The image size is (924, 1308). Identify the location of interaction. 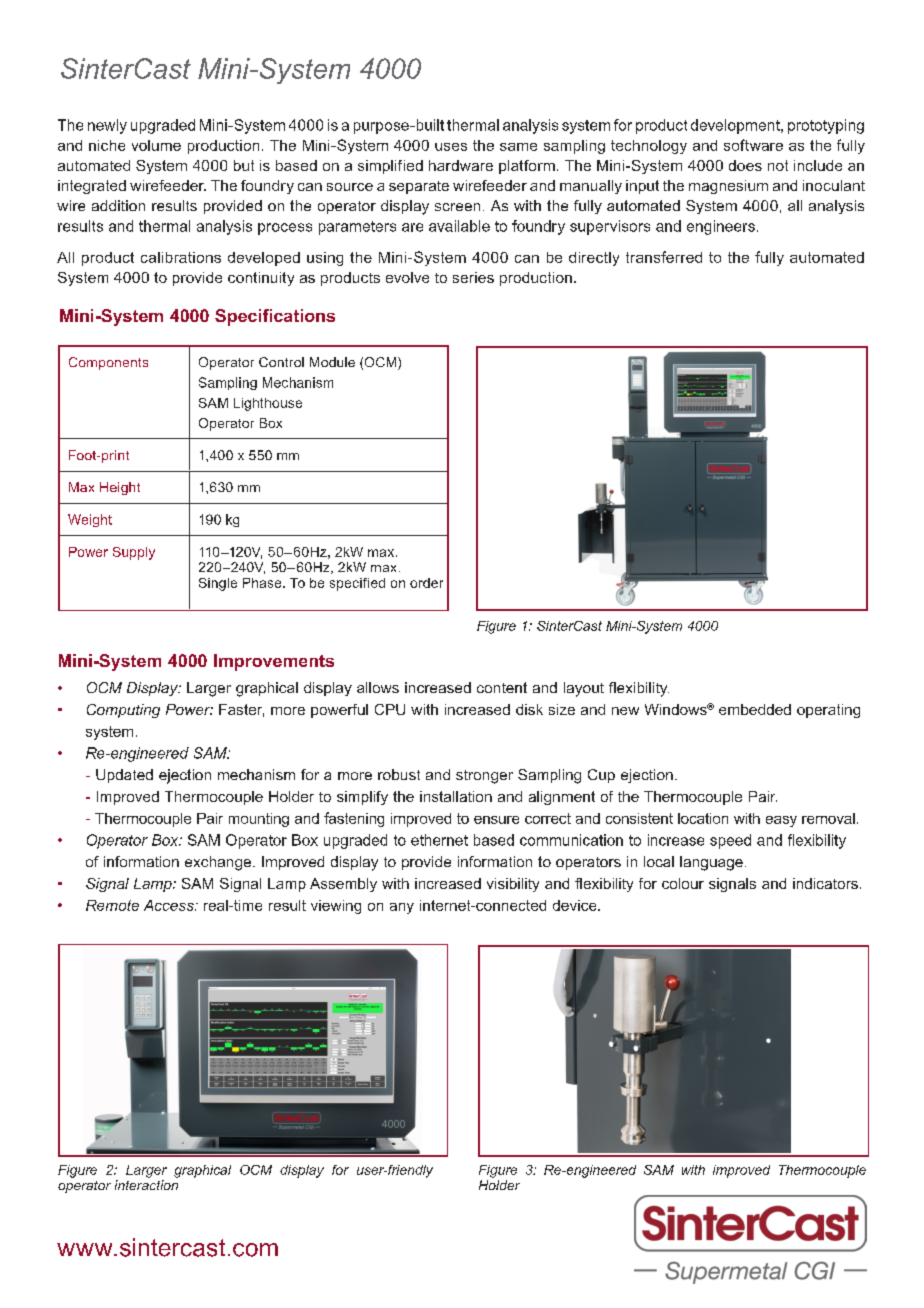
(146, 1185).
